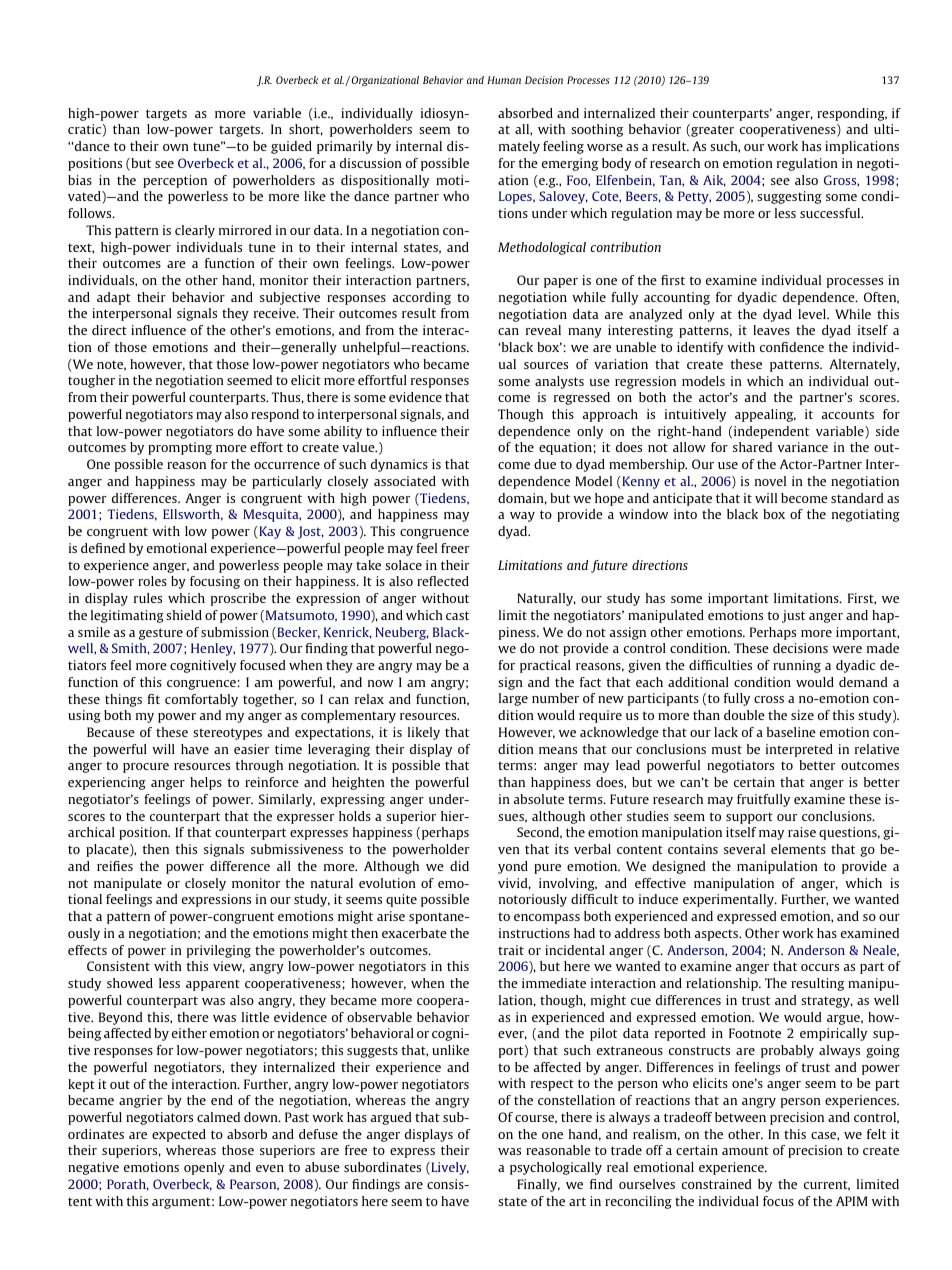 This document has width=952, height=1270. Describe the element at coordinates (793, 616) in the document. I see `just` at that location.
